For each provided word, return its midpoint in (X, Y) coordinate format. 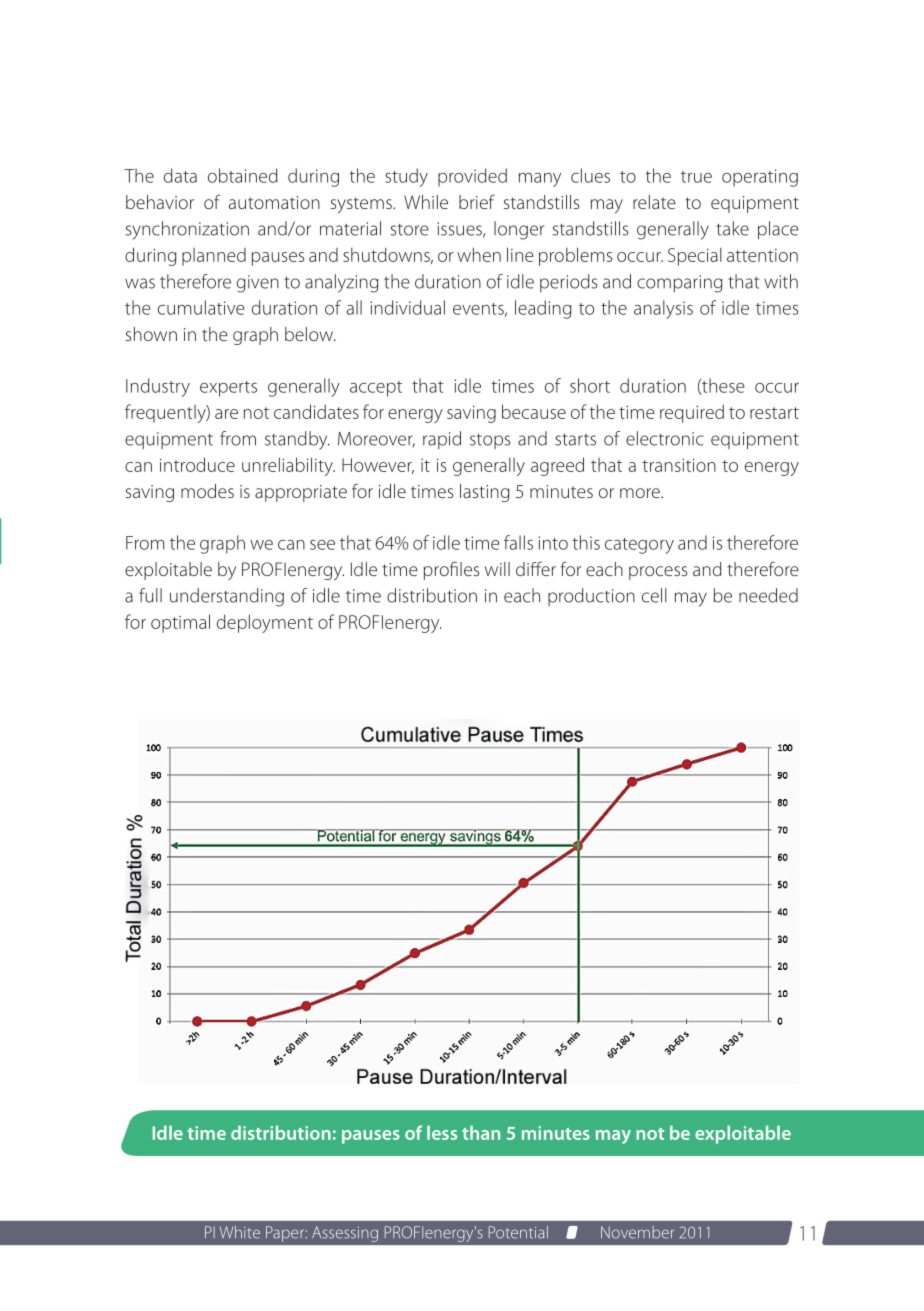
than (481, 1133)
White (240, 1232)
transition (679, 465)
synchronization (187, 230)
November (637, 1232)
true (696, 177)
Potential (518, 1232)
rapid (442, 440)
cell (654, 595)
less (442, 1133)
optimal (180, 623)
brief (477, 201)
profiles (451, 570)
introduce (197, 464)
